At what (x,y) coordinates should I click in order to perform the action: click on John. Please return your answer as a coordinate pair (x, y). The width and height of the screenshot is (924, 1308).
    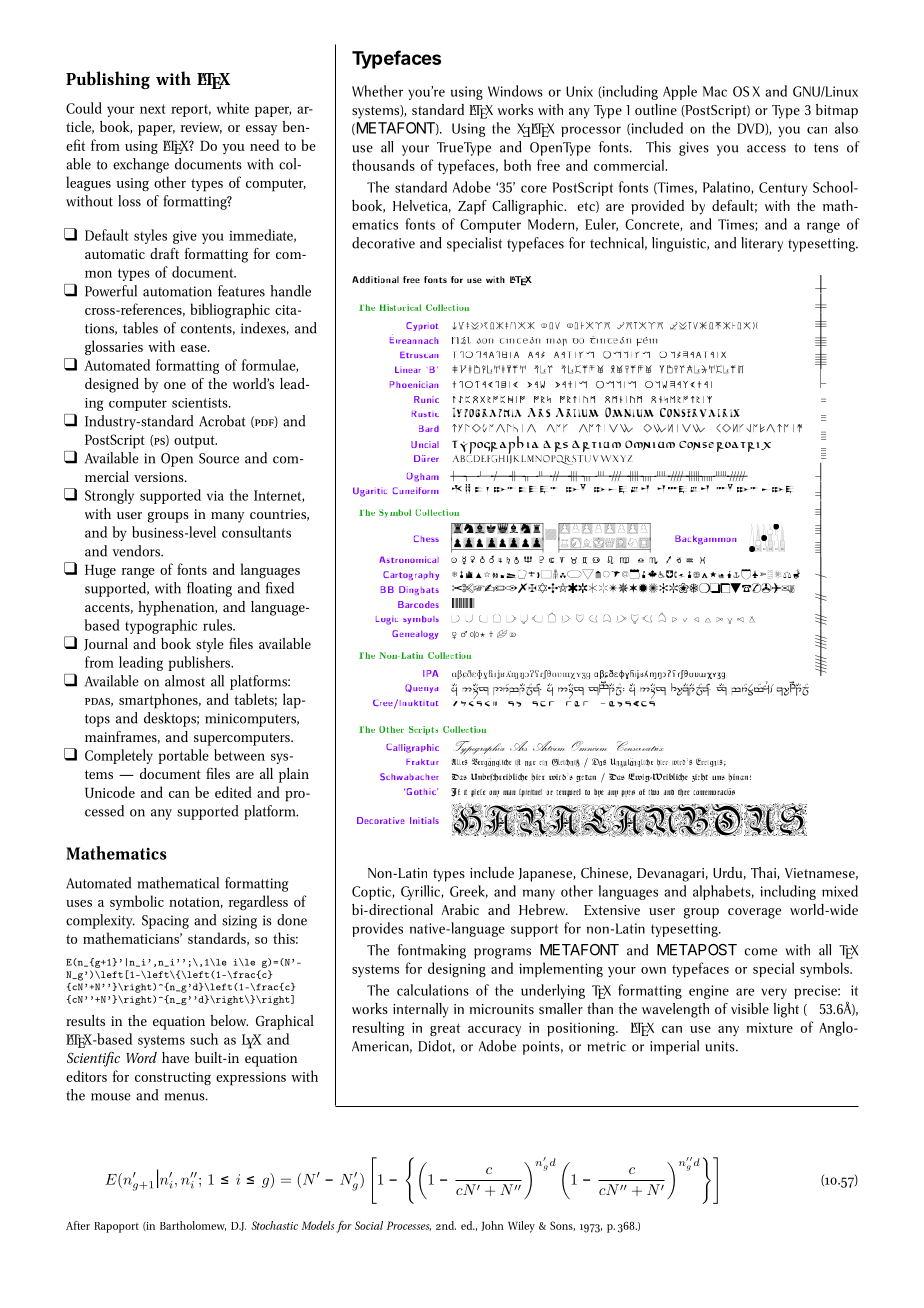
    Looking at the image, I should click on (492, 1226).
